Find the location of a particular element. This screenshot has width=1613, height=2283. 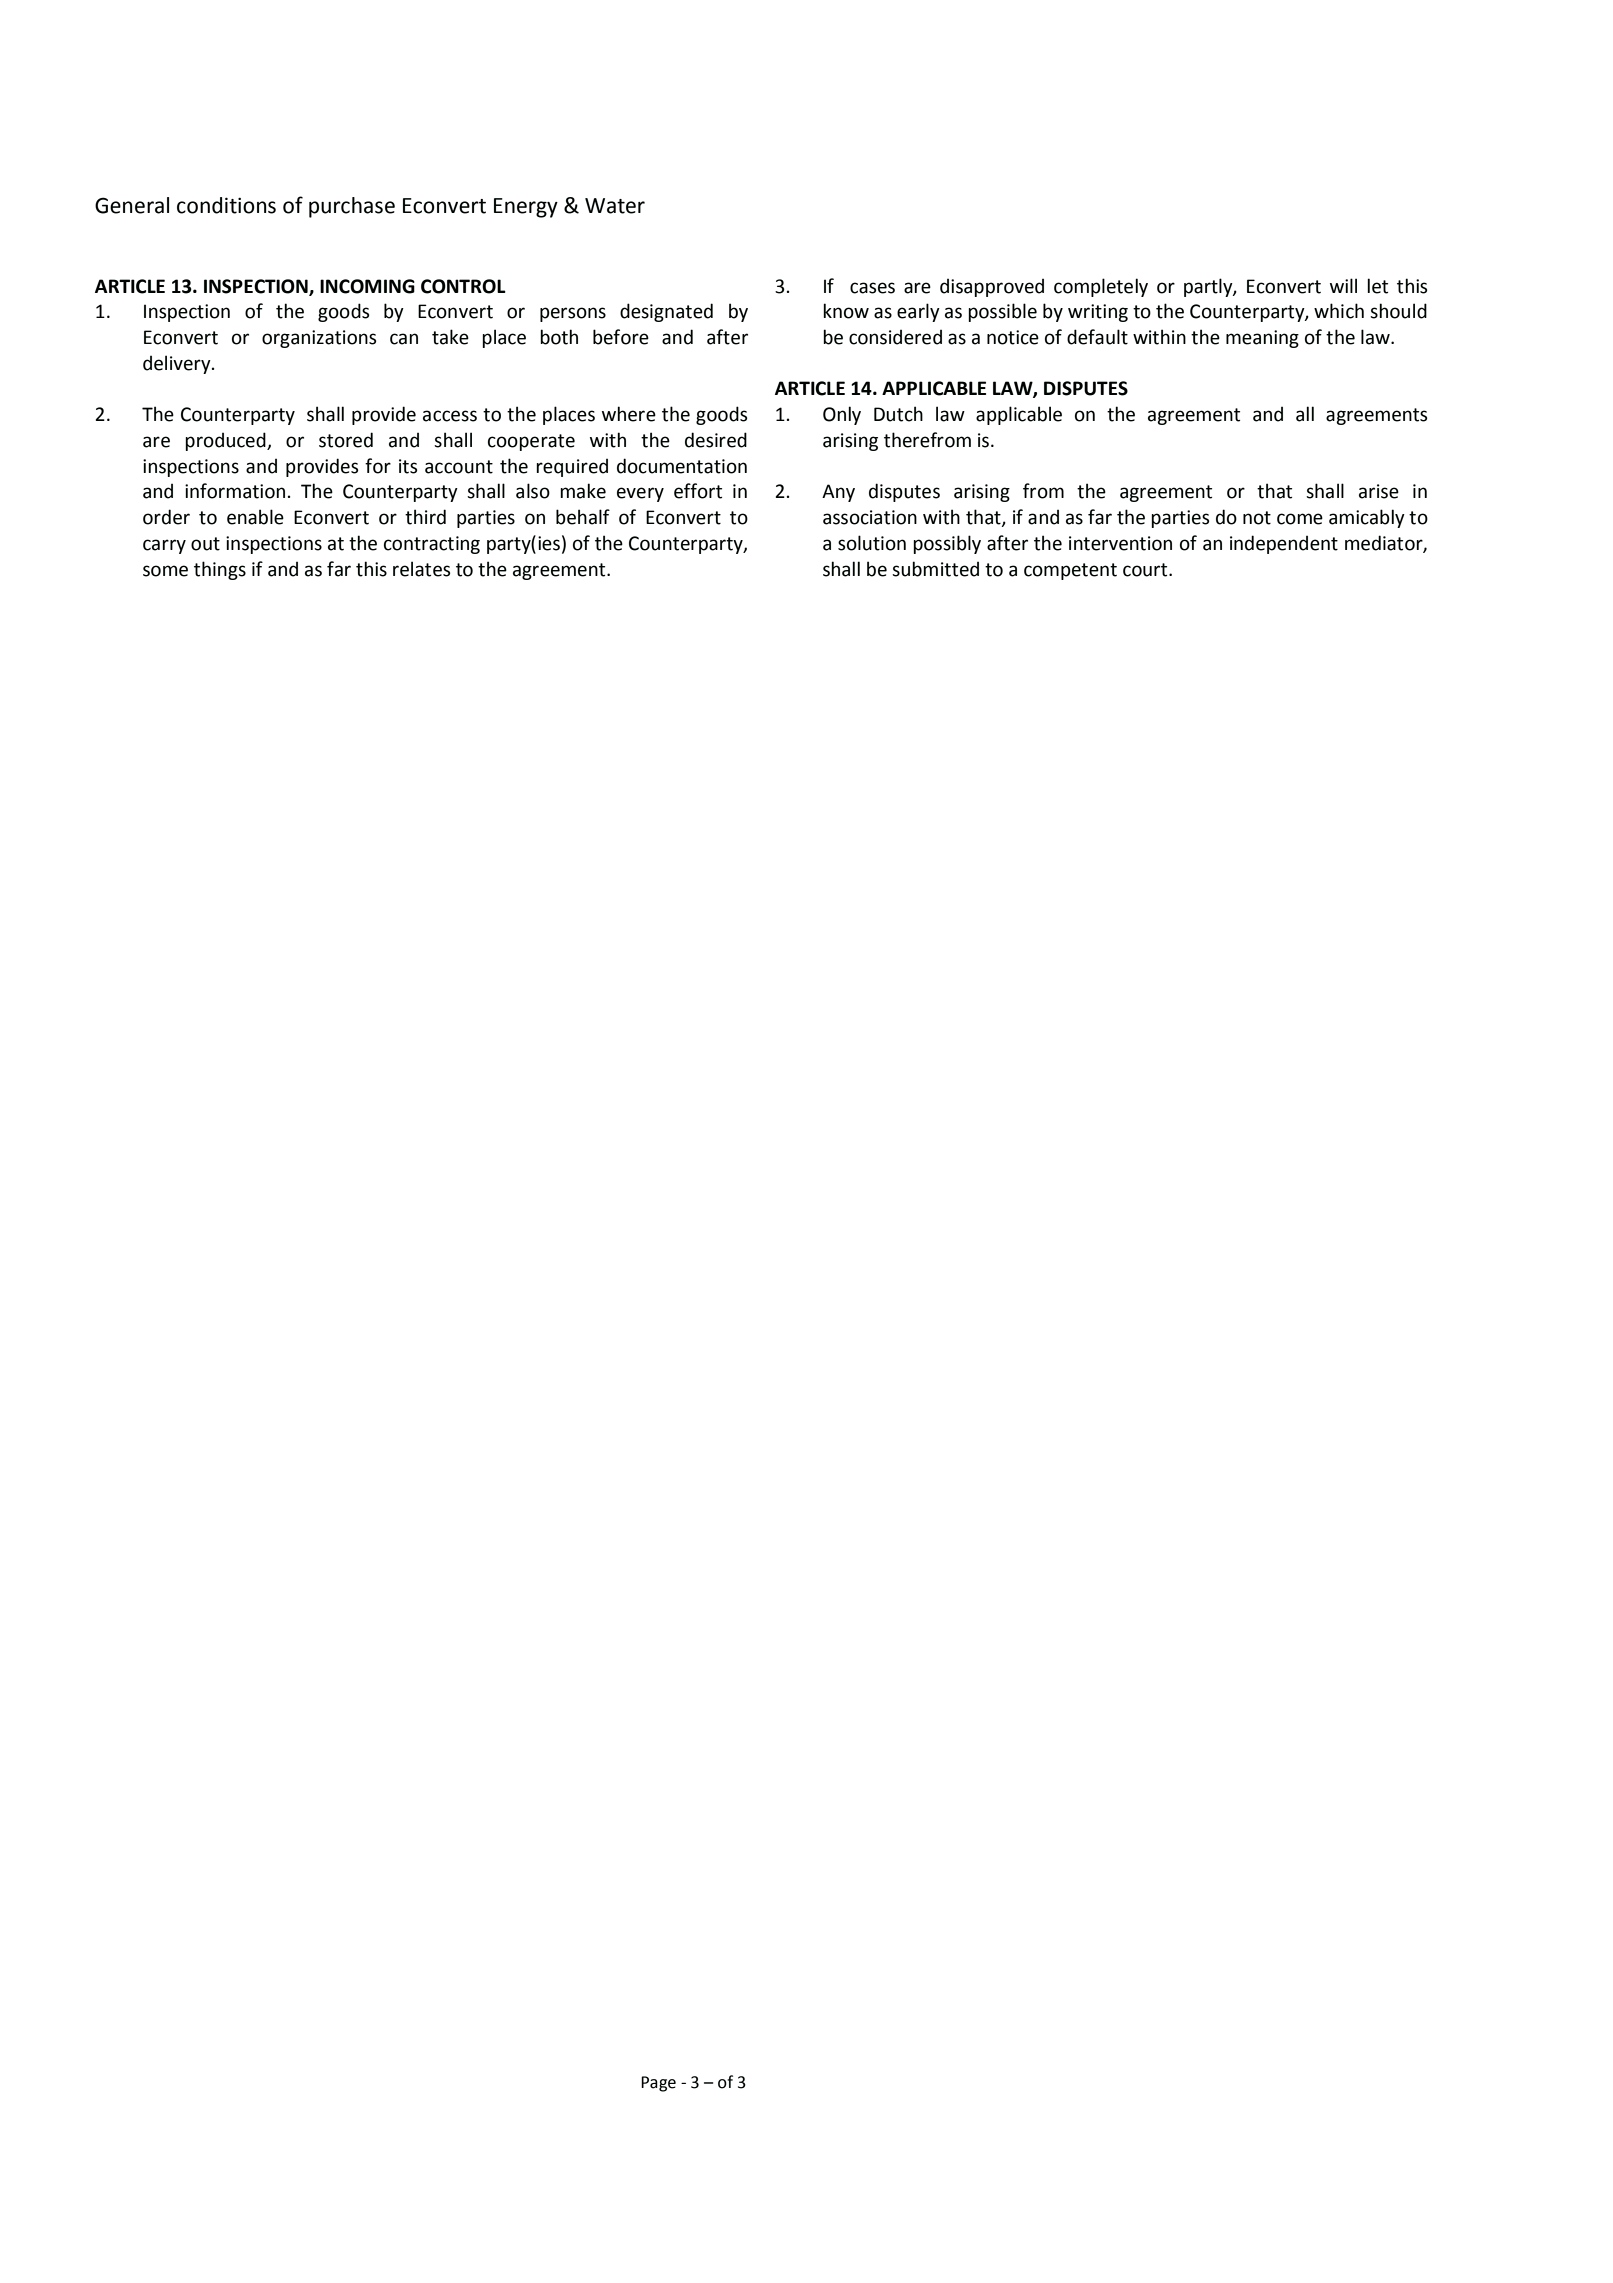

possibly is located at coordinates (947, 544).
